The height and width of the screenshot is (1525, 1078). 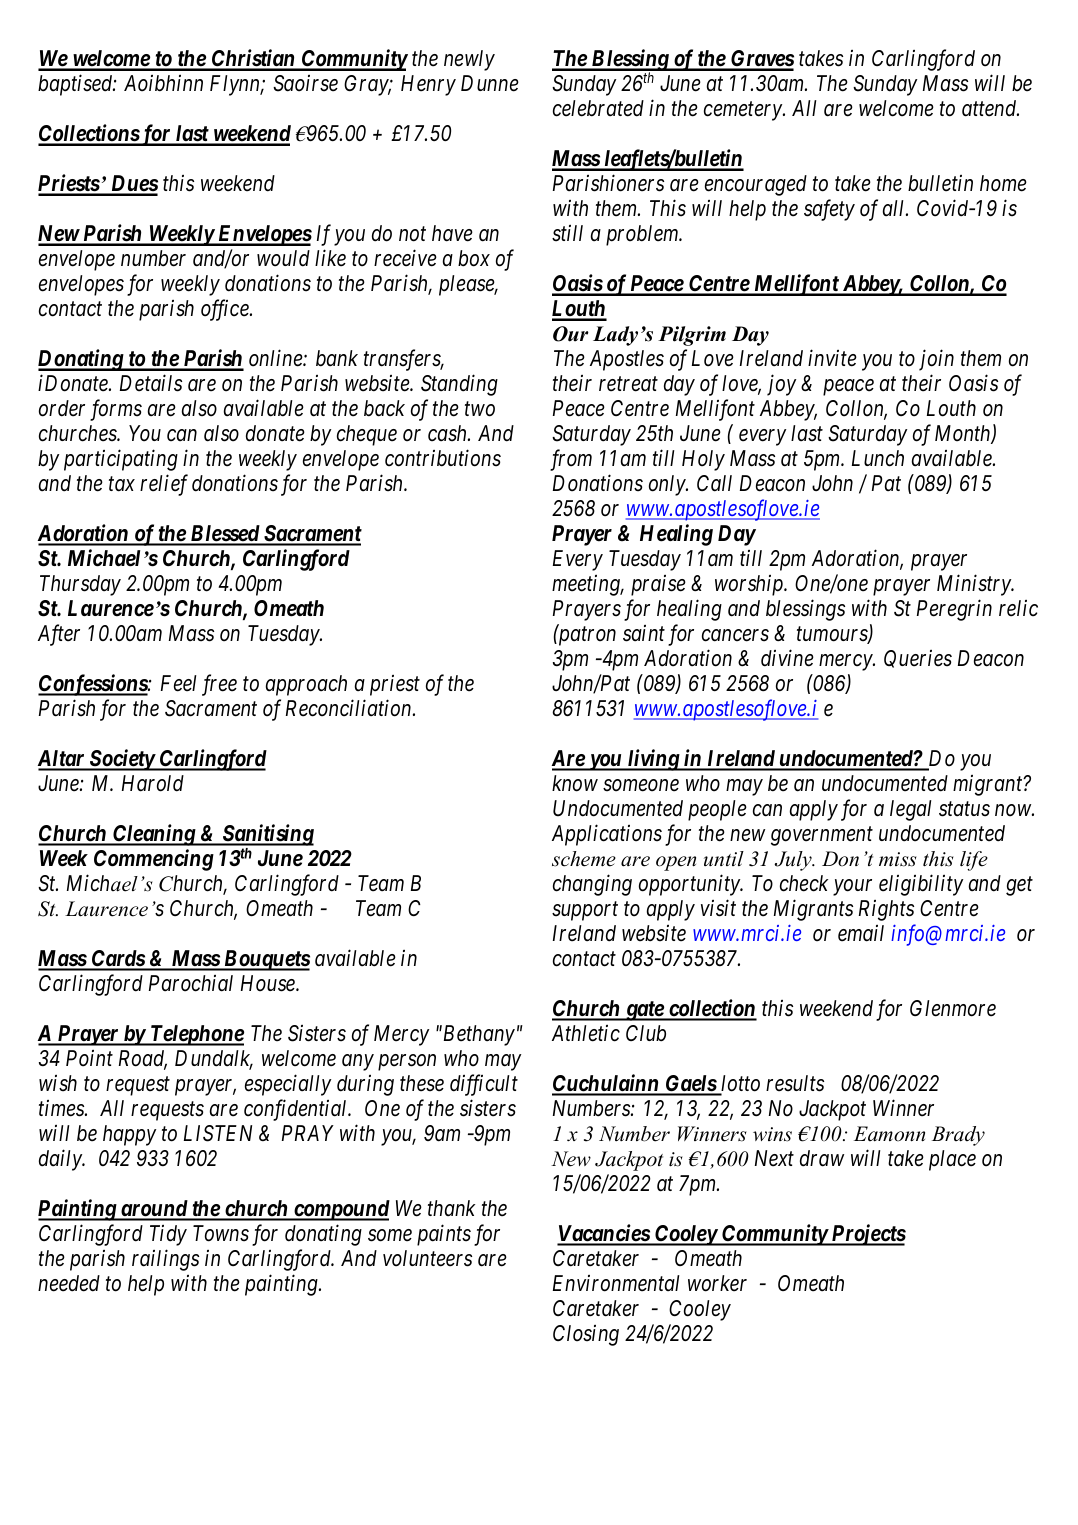 What do you see at coordinates (936, 360) in the screenshot?
I see `join` at bounding box center [936, 360].
